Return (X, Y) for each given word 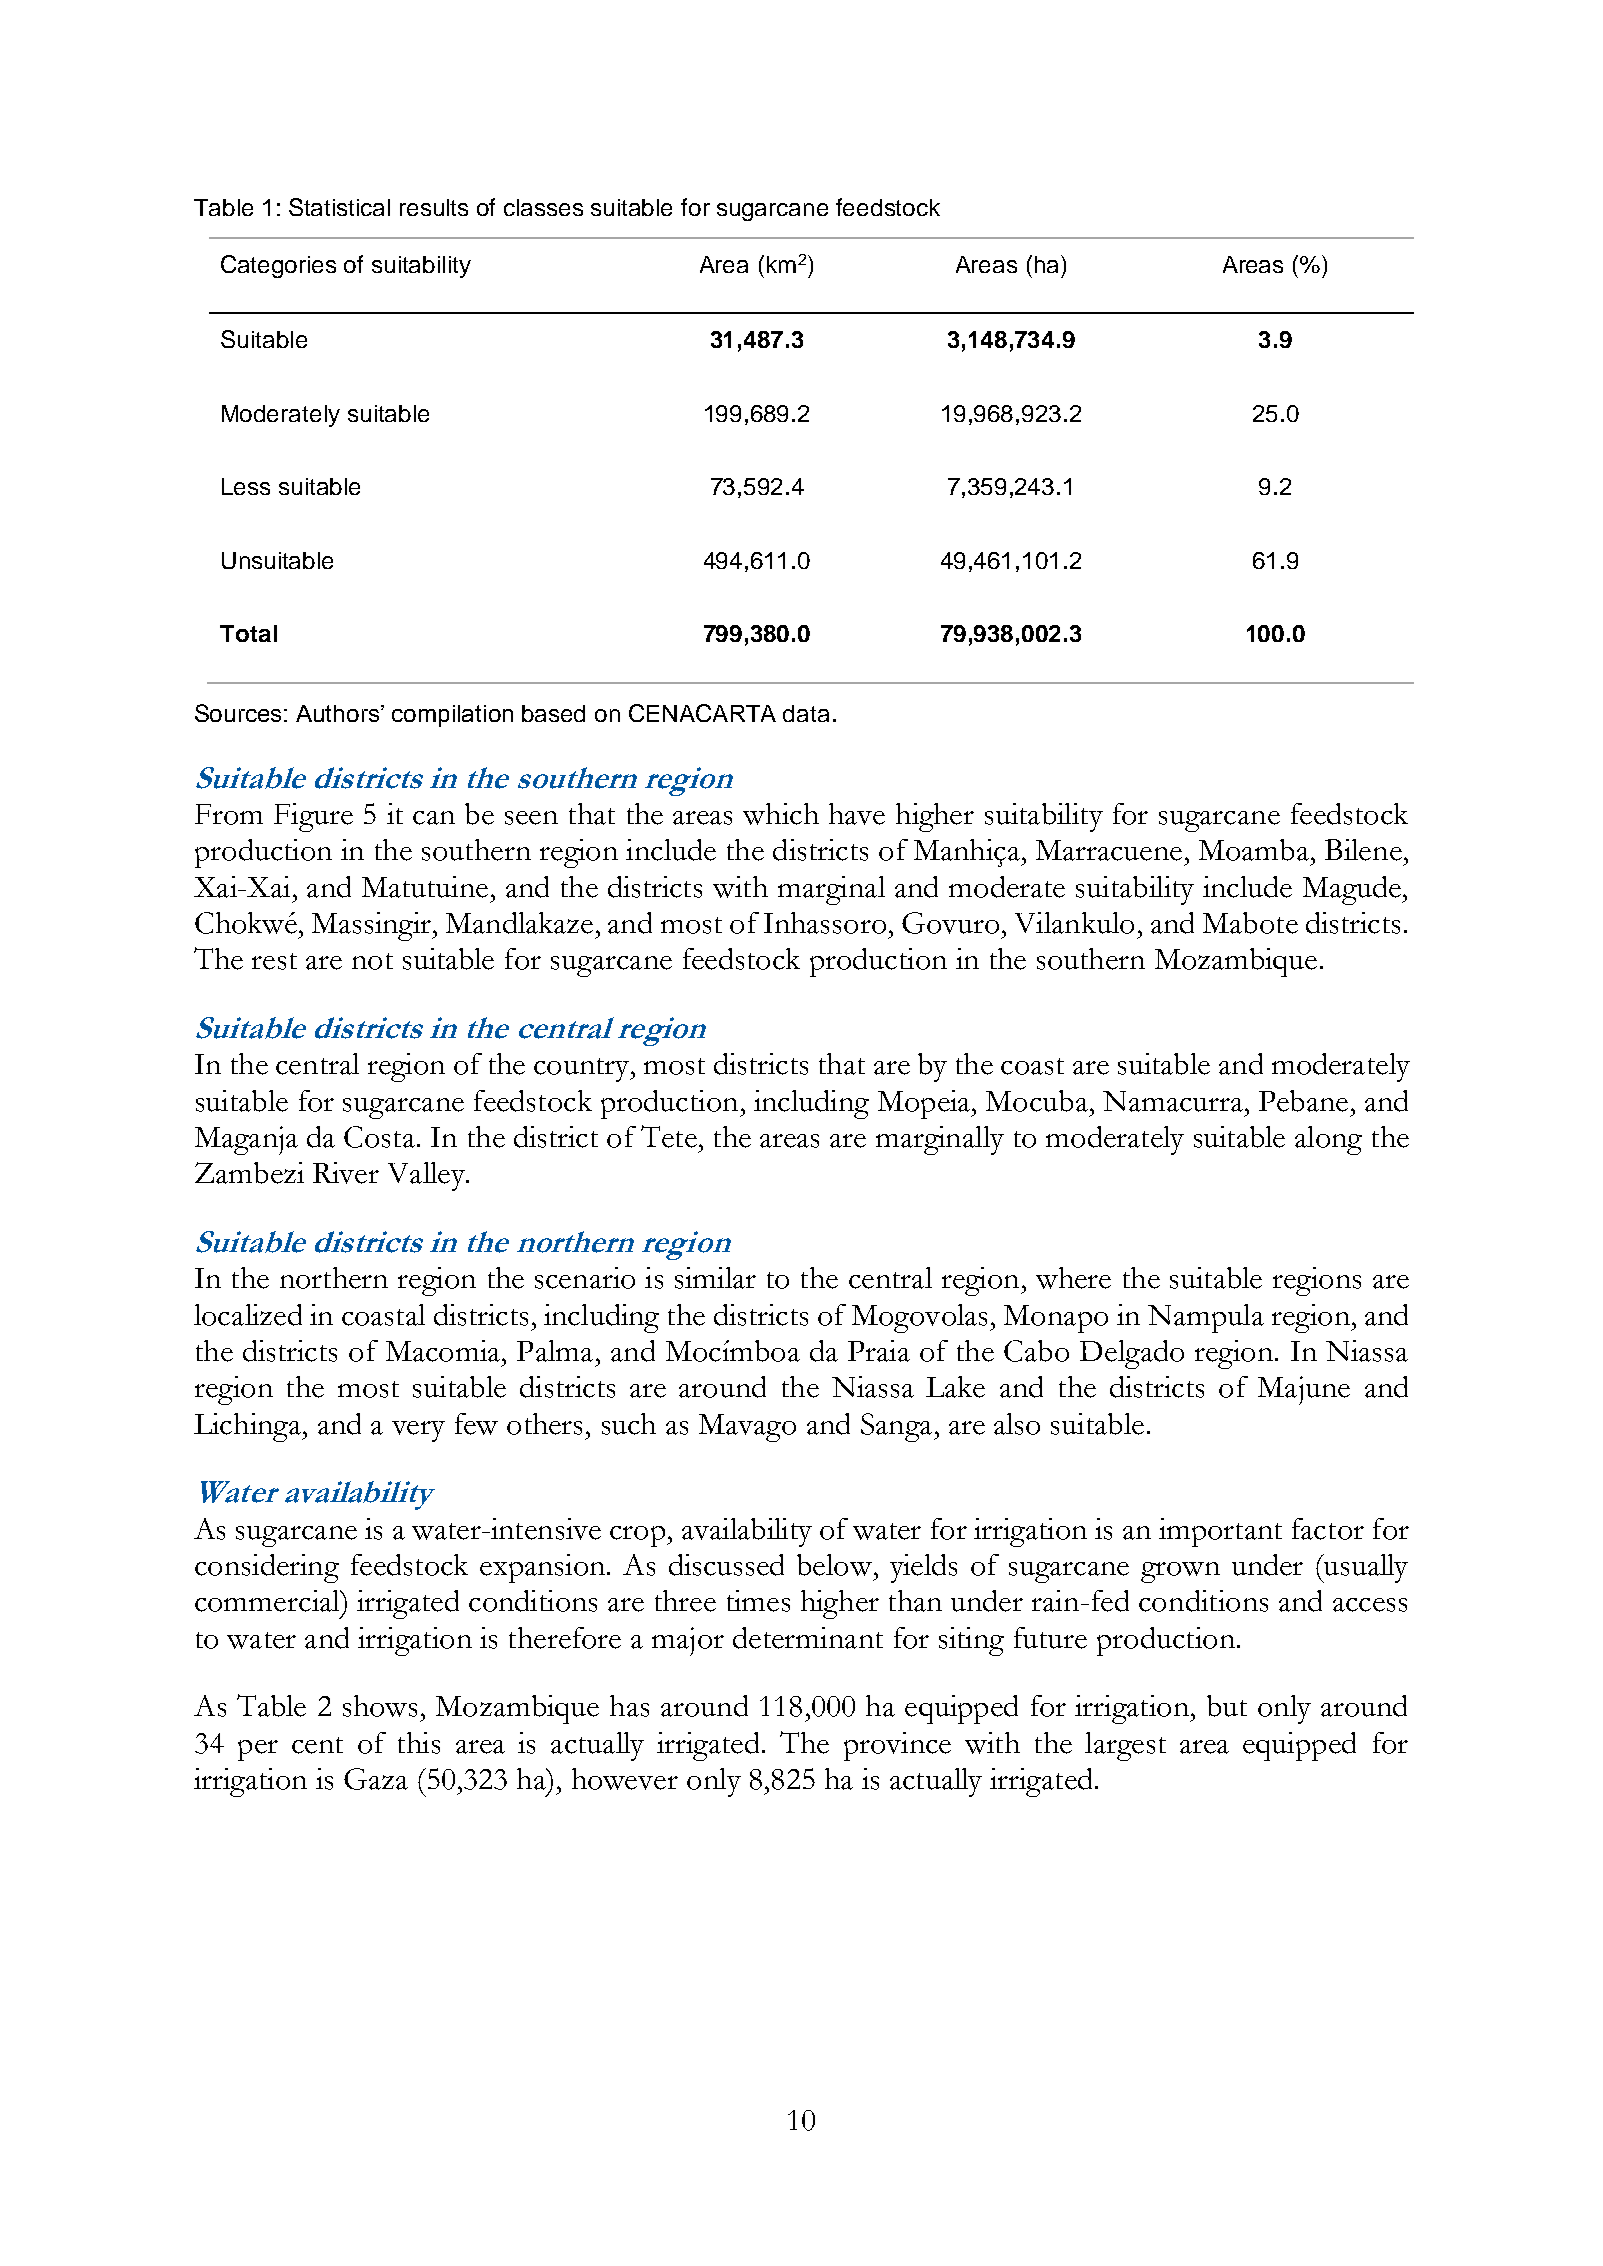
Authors (337, 713)
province (897, 1746)
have (857, 814)
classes (543, 207)
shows (380, 1706)
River (346, 1173)
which (781, 814)
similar (715, 1278)
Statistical (339, 207)
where (1073, 1278)
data (806, 713)
